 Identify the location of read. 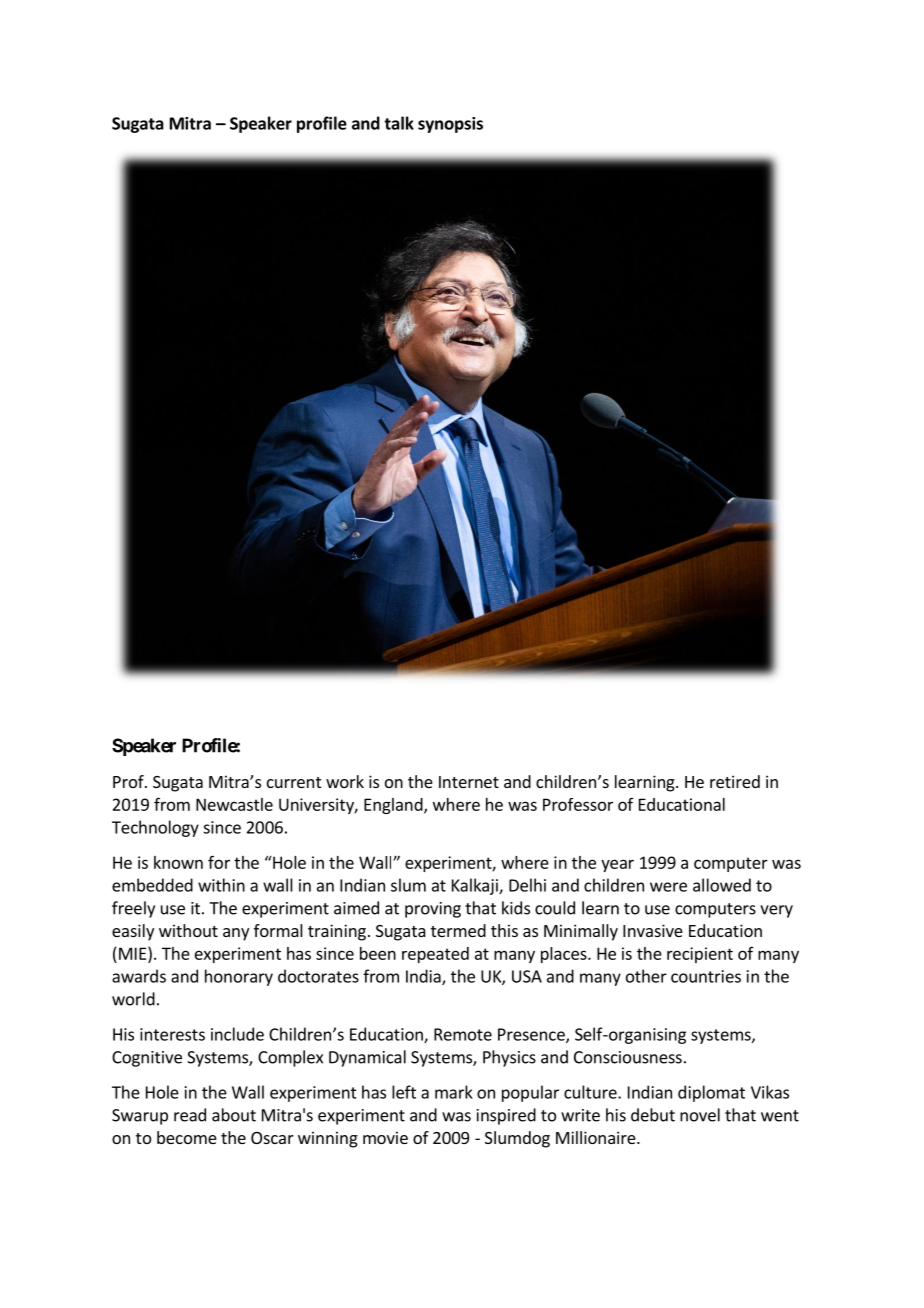
(190, 1115).
